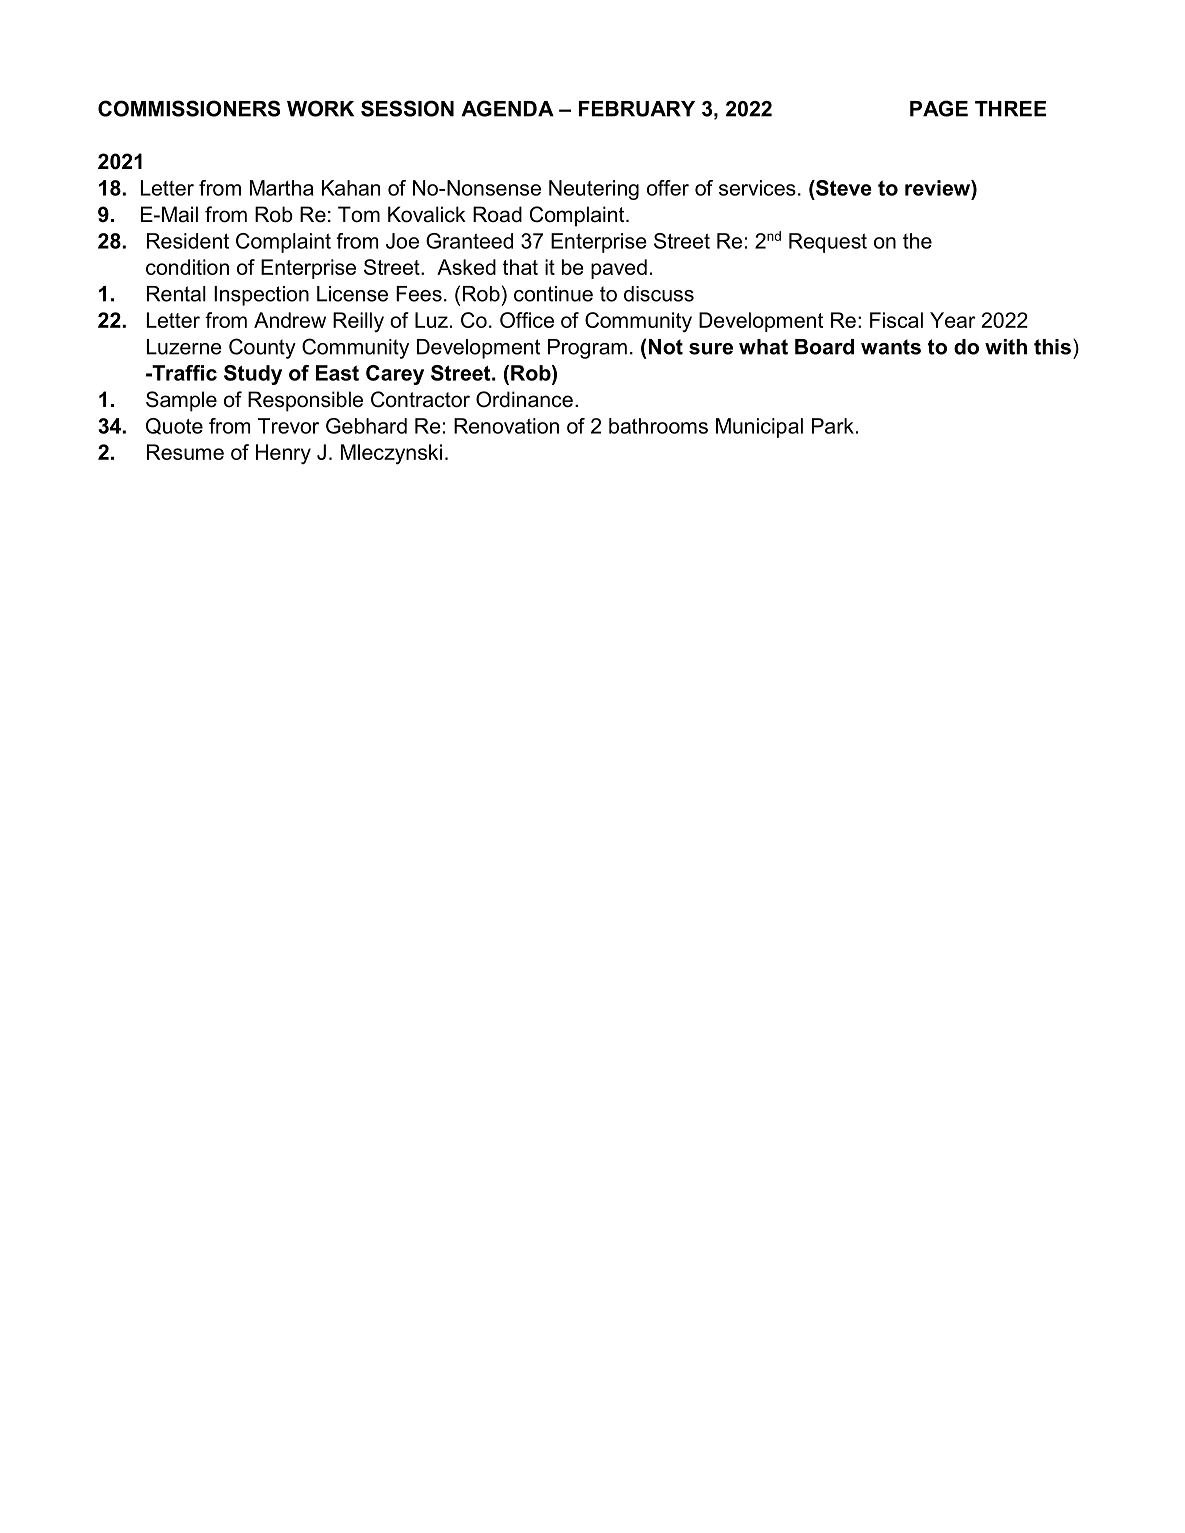  Describe the element at coordinates (320, 108) in the screenshot. I see `WORK` at that location.
